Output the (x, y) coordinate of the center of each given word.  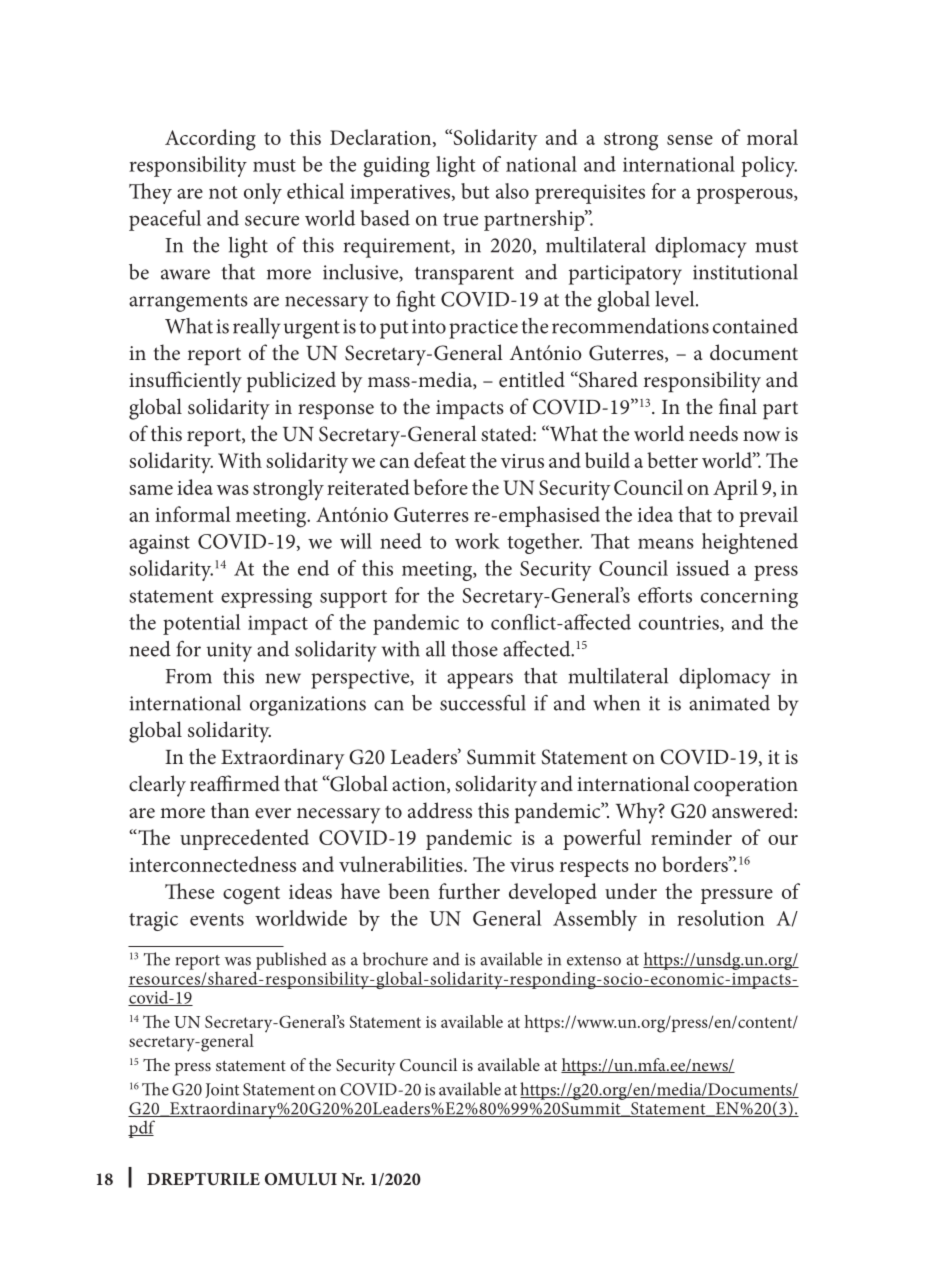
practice (483, 329)
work (477, 541)
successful (483, 703)
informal (193, 514)
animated (729, 703)
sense (690, 140)
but (475, 191)
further (469, 891)
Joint (222, 1090)
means (666, 543)
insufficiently (185, 382)
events (217, 919)
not (223, 192)
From (189, 676)
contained (755, 326)
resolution (720, 918)
